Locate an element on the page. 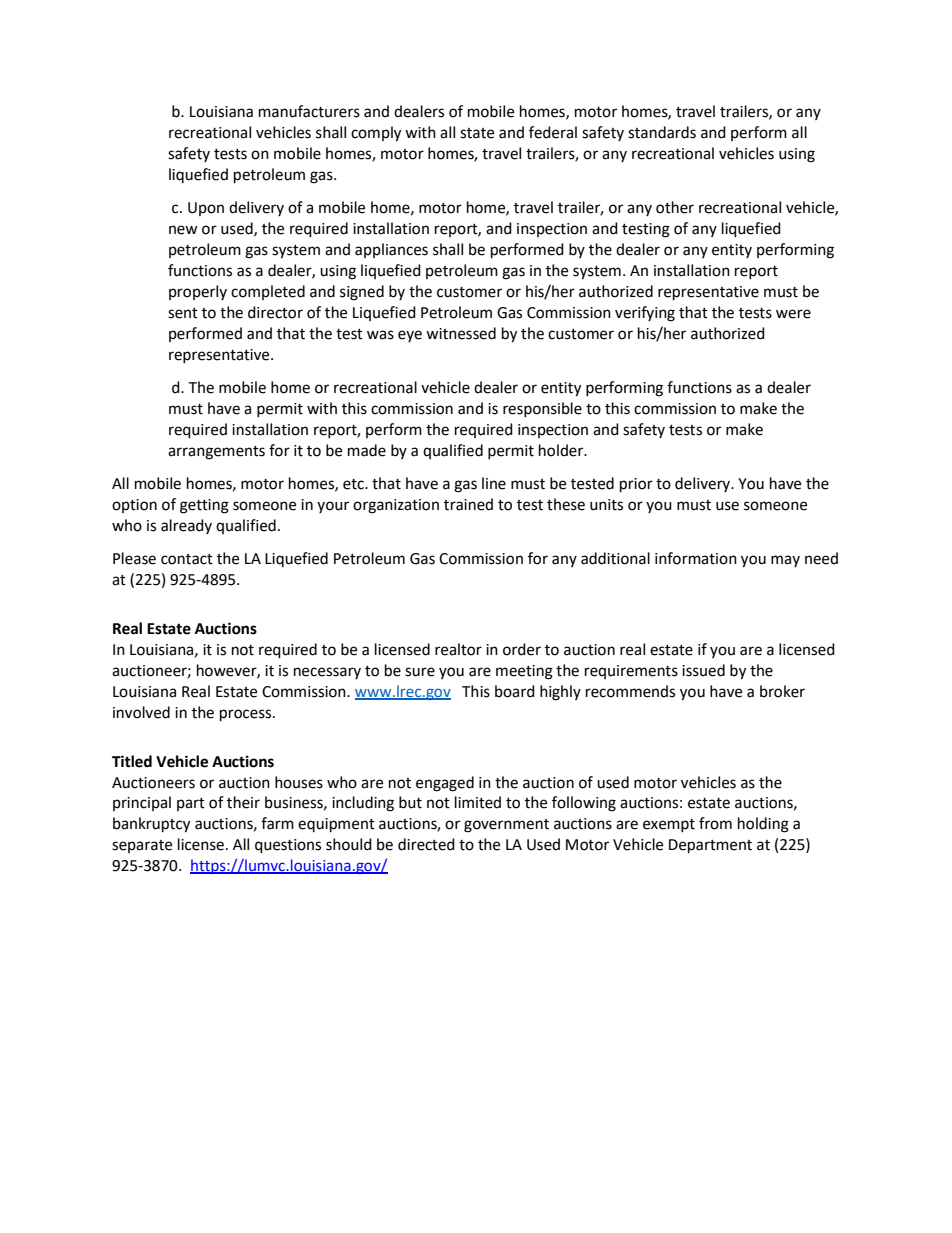  contact is located at coordinates (187, 559).
